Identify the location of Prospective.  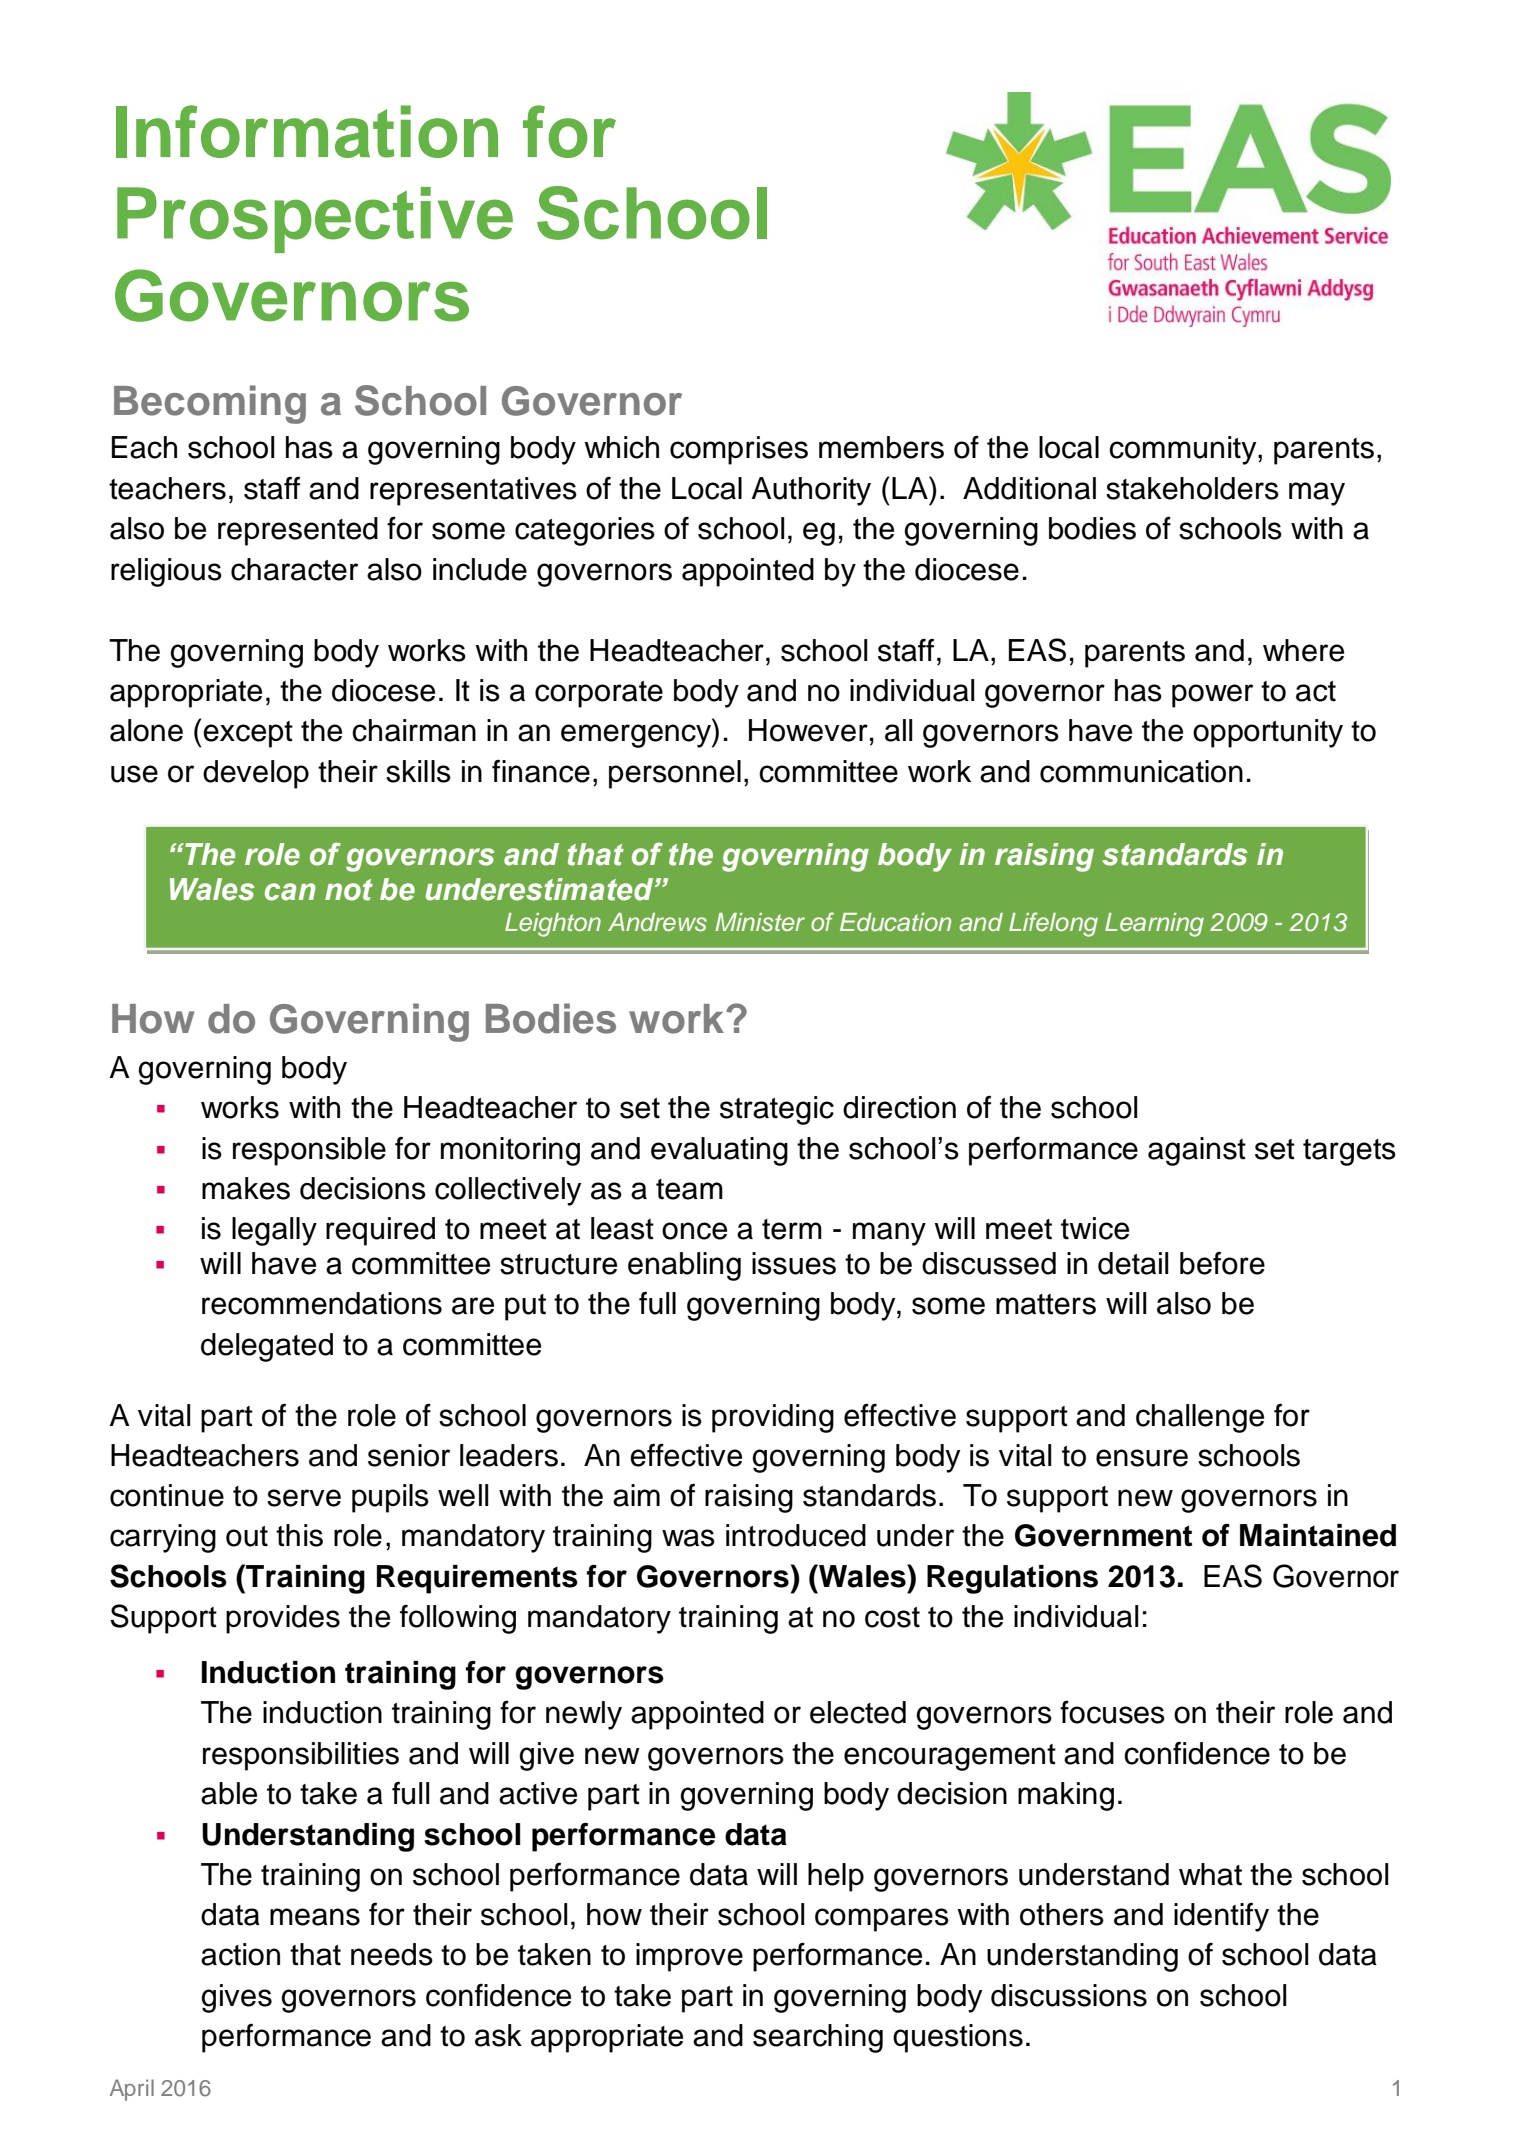
(315, 220).
